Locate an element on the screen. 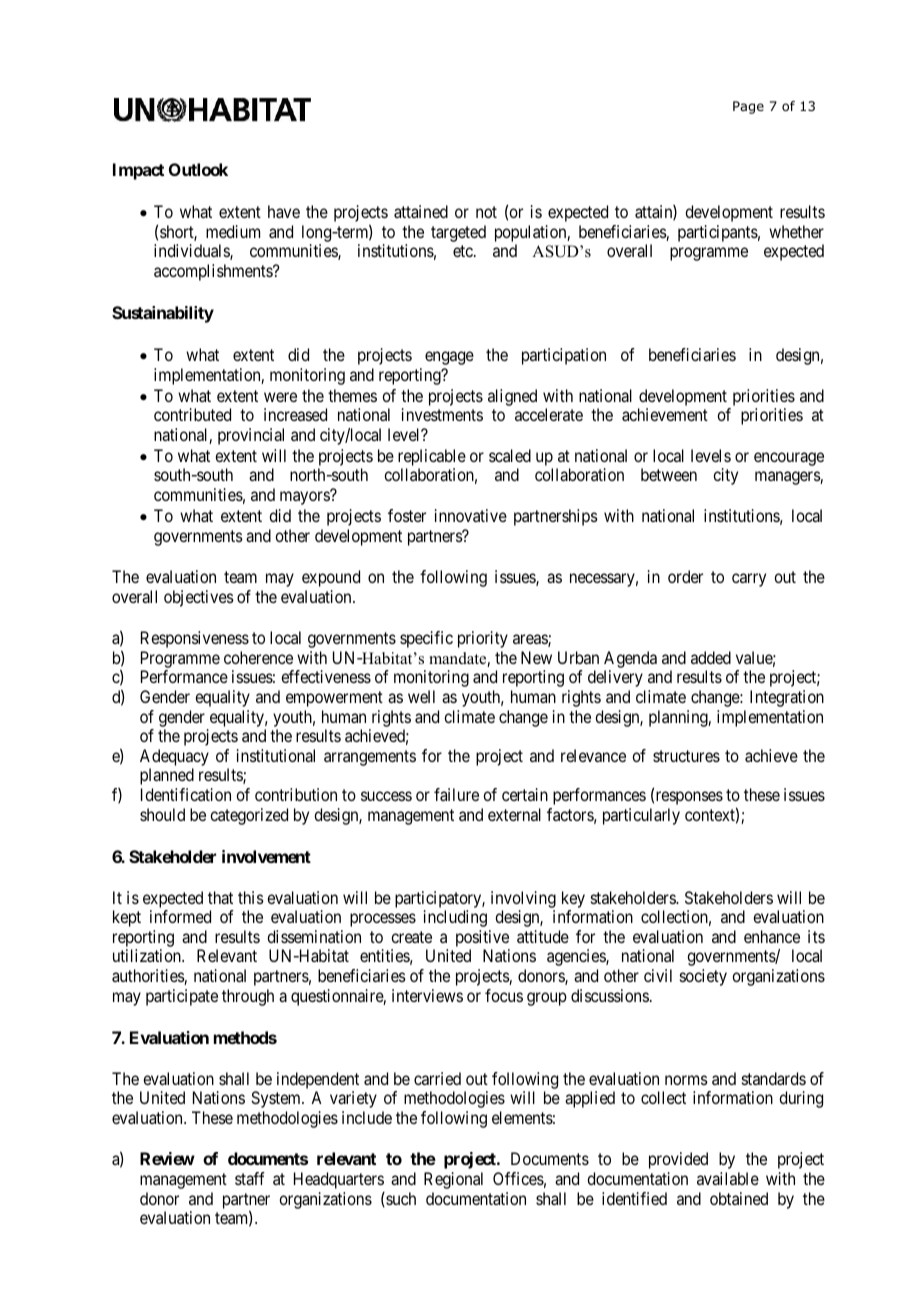 The height and width of the screenshot is (1307, 924). Regional is located at coordinates (453, 1180).
